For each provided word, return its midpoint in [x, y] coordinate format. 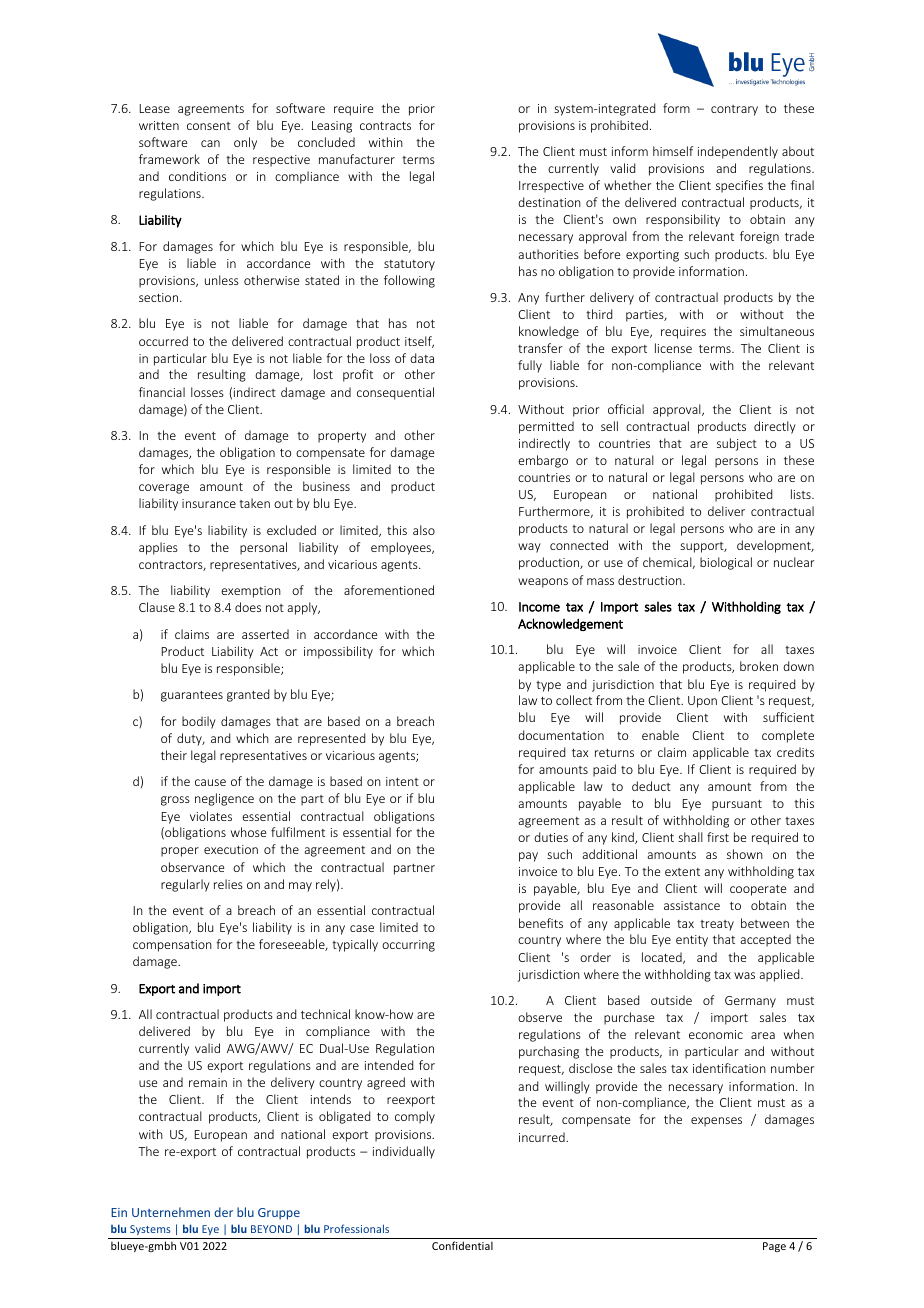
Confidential [462, 1245]
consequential [395, 393]
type [548, 686]
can [210, 143]
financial [162, 392]
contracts [385, 126]
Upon [702, 702]
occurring [408, 946]
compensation [172, 946]
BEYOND [271, 1229]
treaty [717, 925]
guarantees [192, 696]
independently [738, 152]
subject [737, 444]
